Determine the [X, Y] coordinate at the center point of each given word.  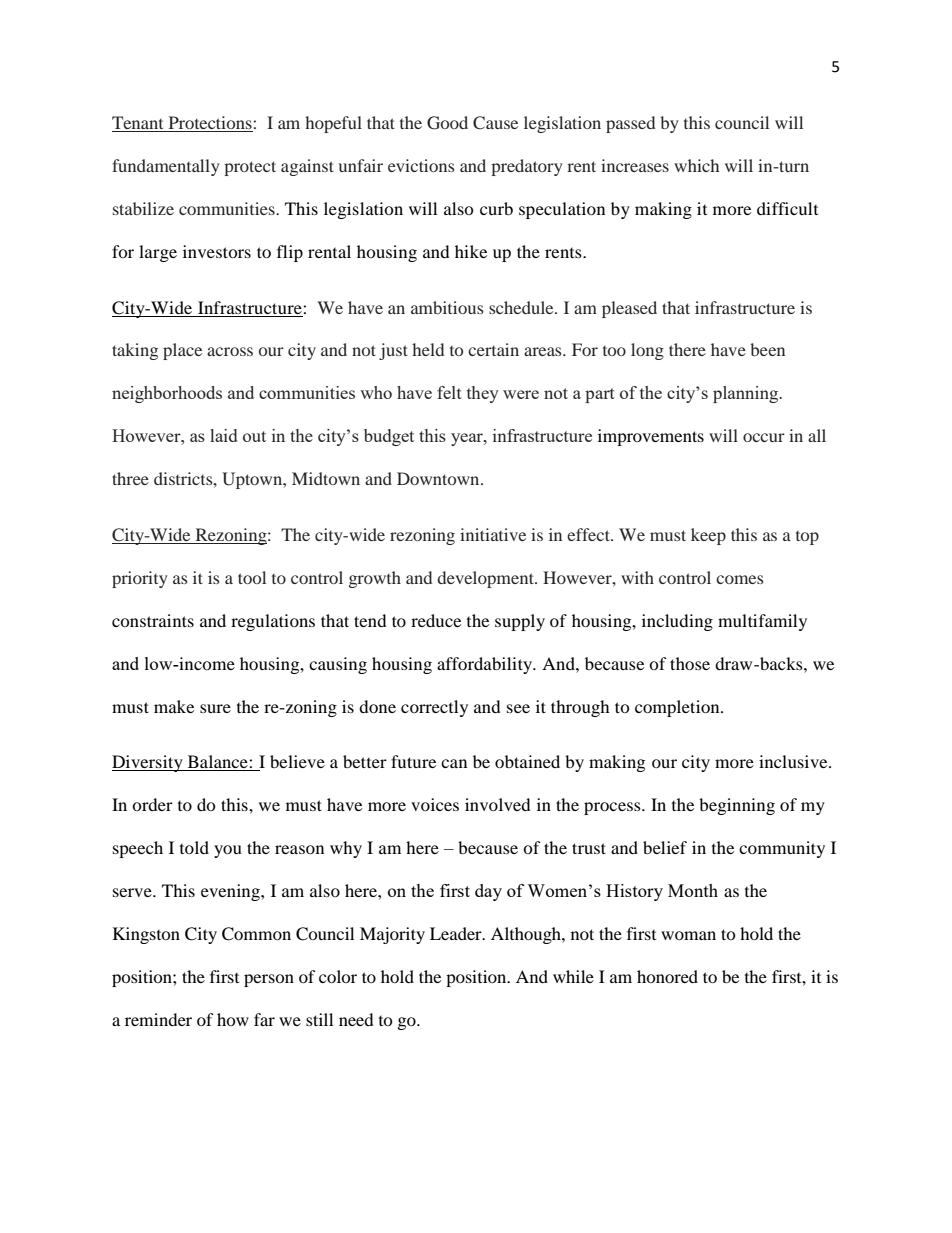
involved [498, 804]
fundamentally [166, 167]
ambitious [447, 307]
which [696, 165]
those [690, 663]
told [194, 847]
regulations [273, 622]
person [269, 980]
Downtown [439, 478]
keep [708, 536]
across [230, 351]
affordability [485, 665]
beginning [737, 806]
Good [447, 123]
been [767, 349]
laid [223, 435]
